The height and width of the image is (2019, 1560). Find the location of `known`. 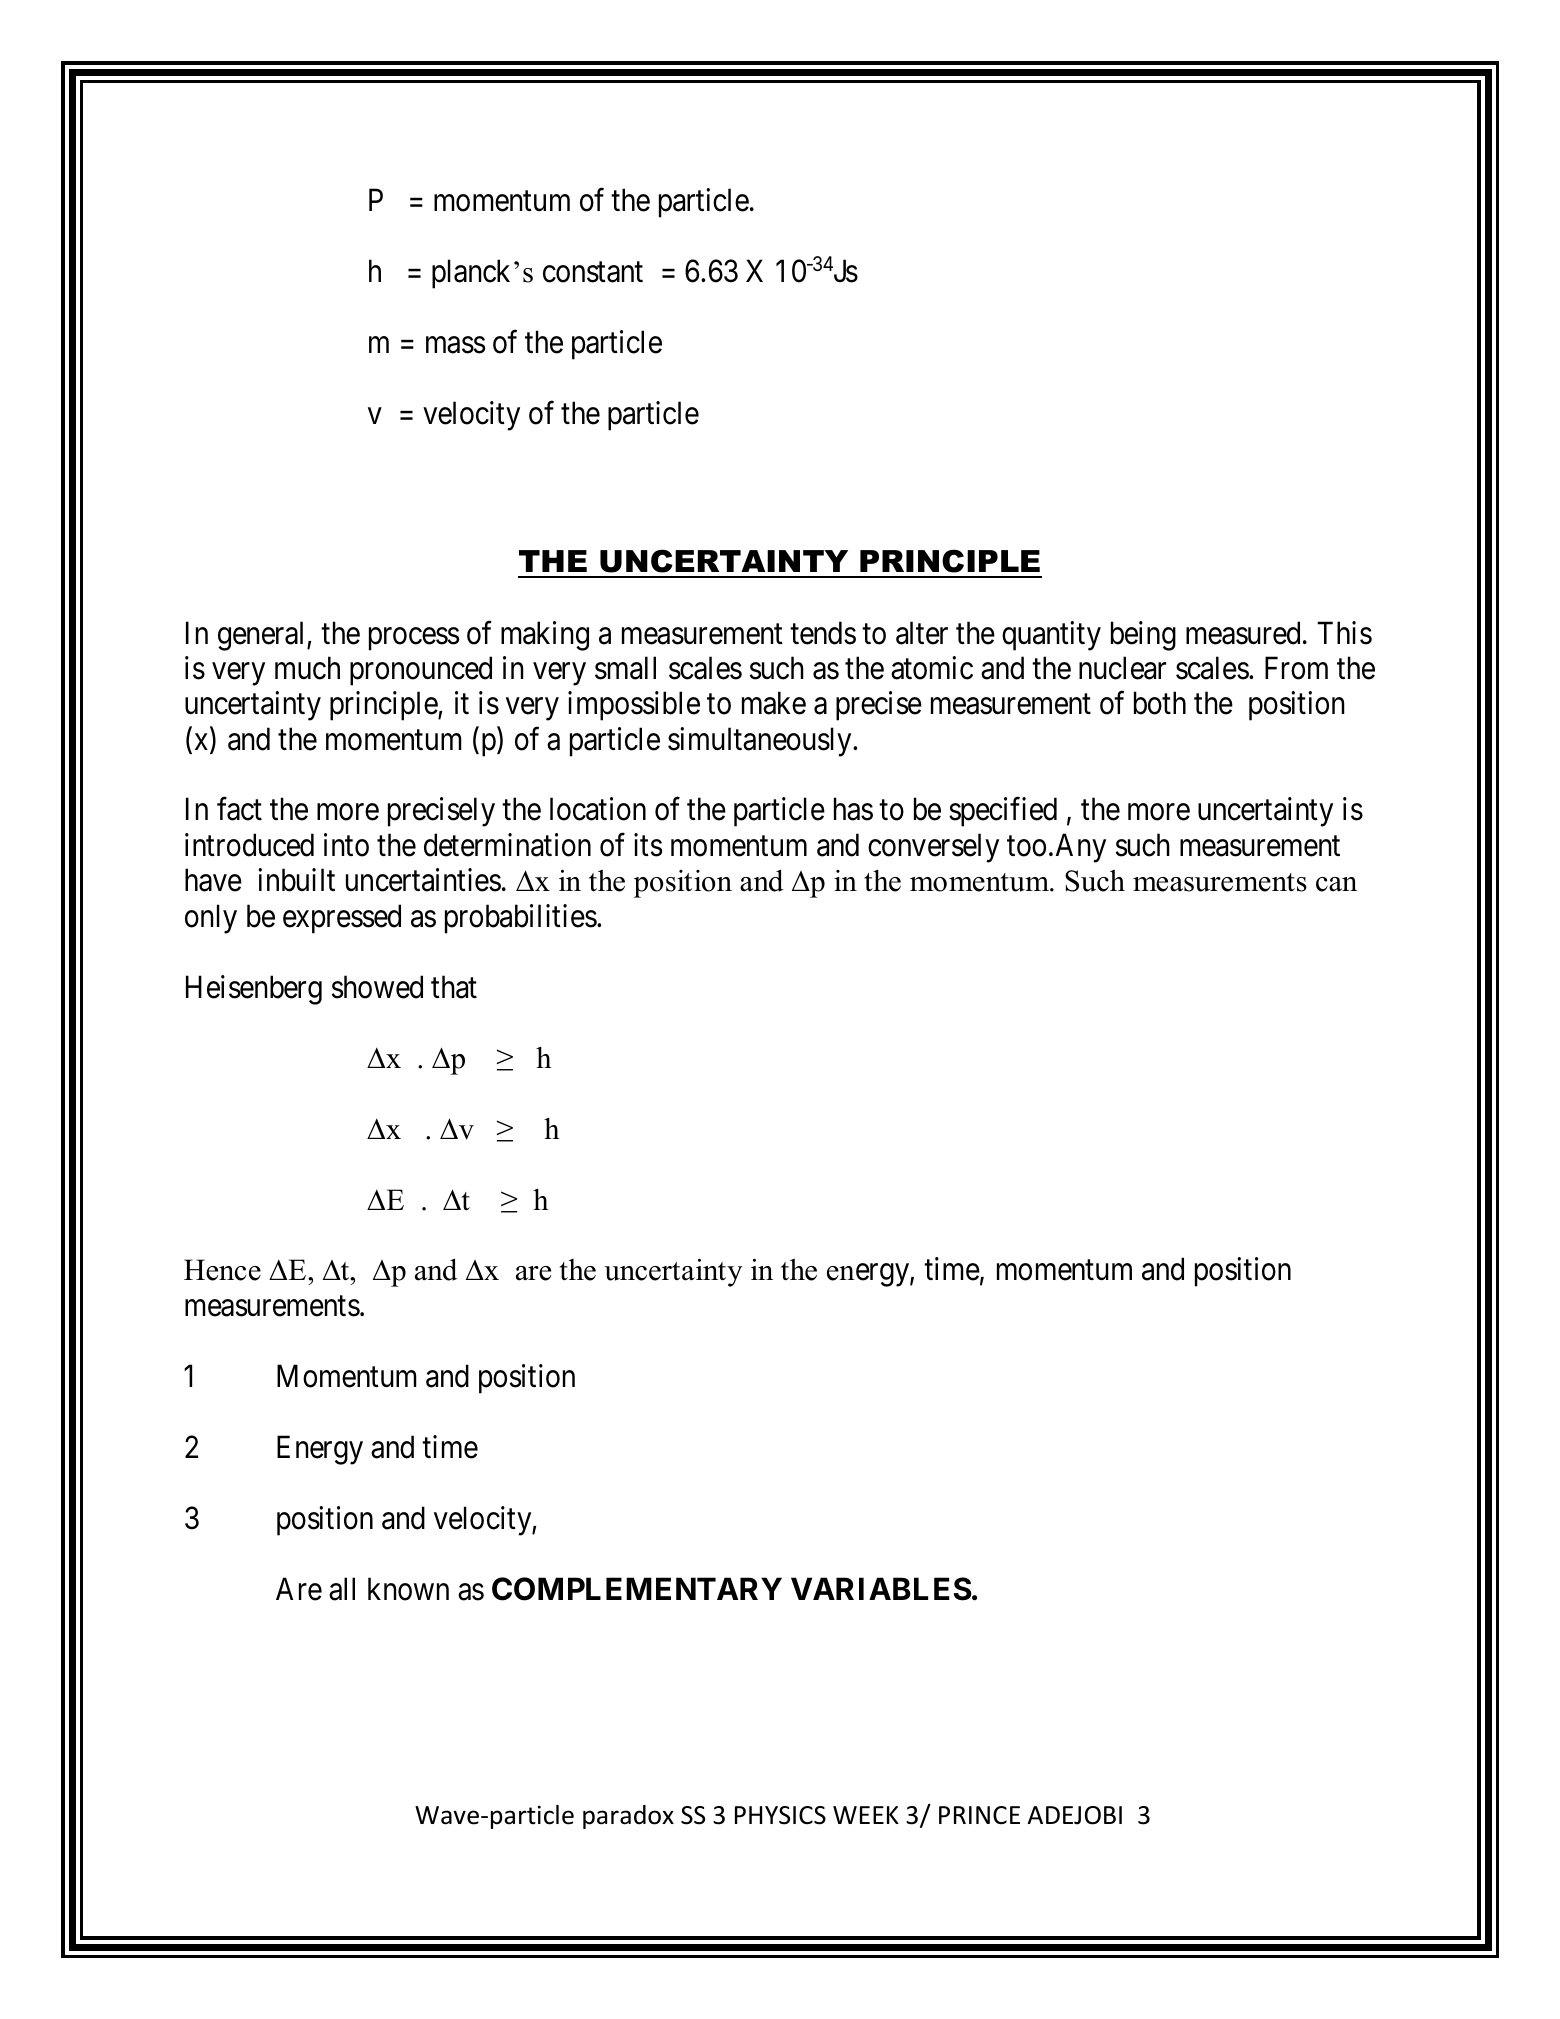

known is located at coordinates (408, 1589).
